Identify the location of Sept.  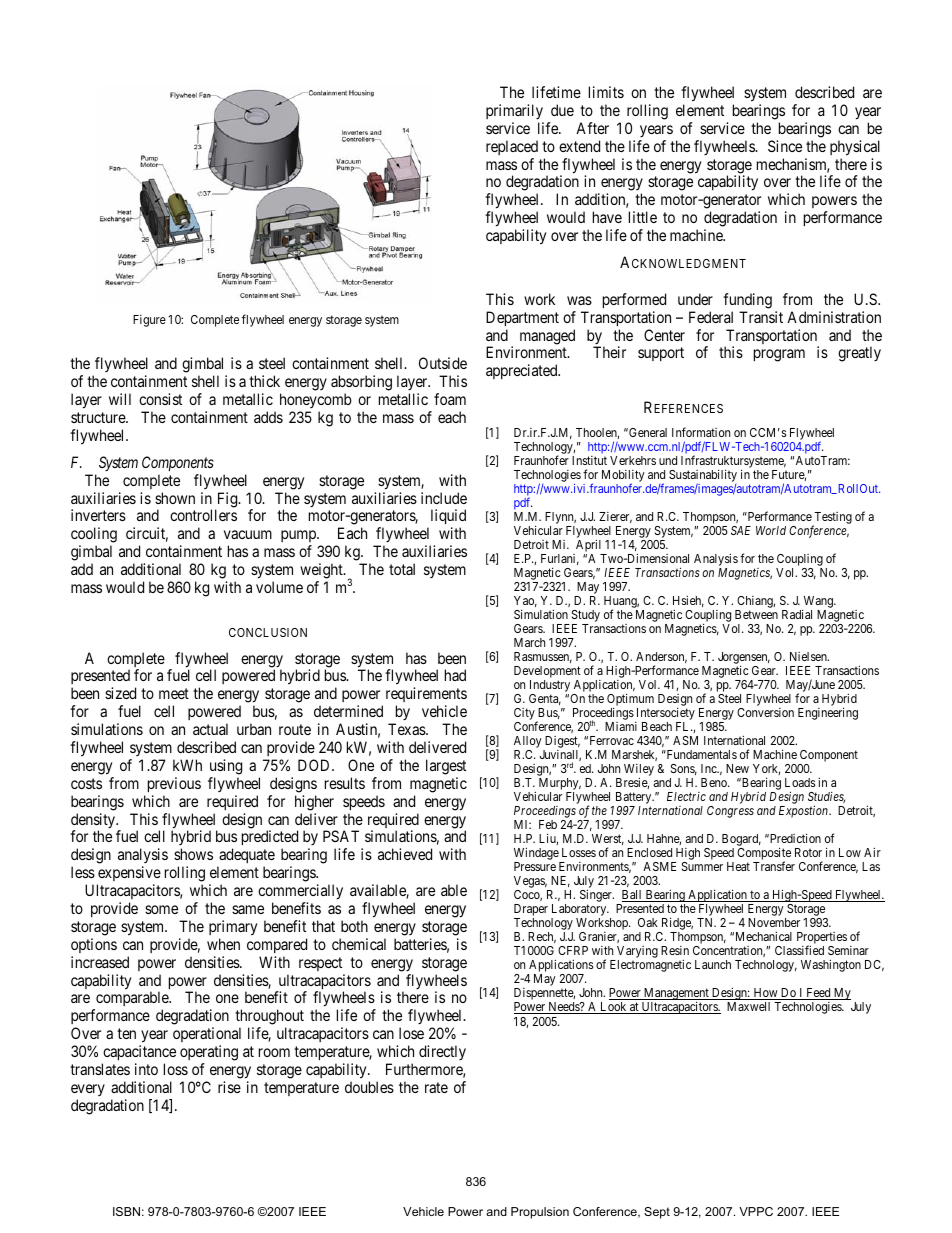
(657, 1213).
